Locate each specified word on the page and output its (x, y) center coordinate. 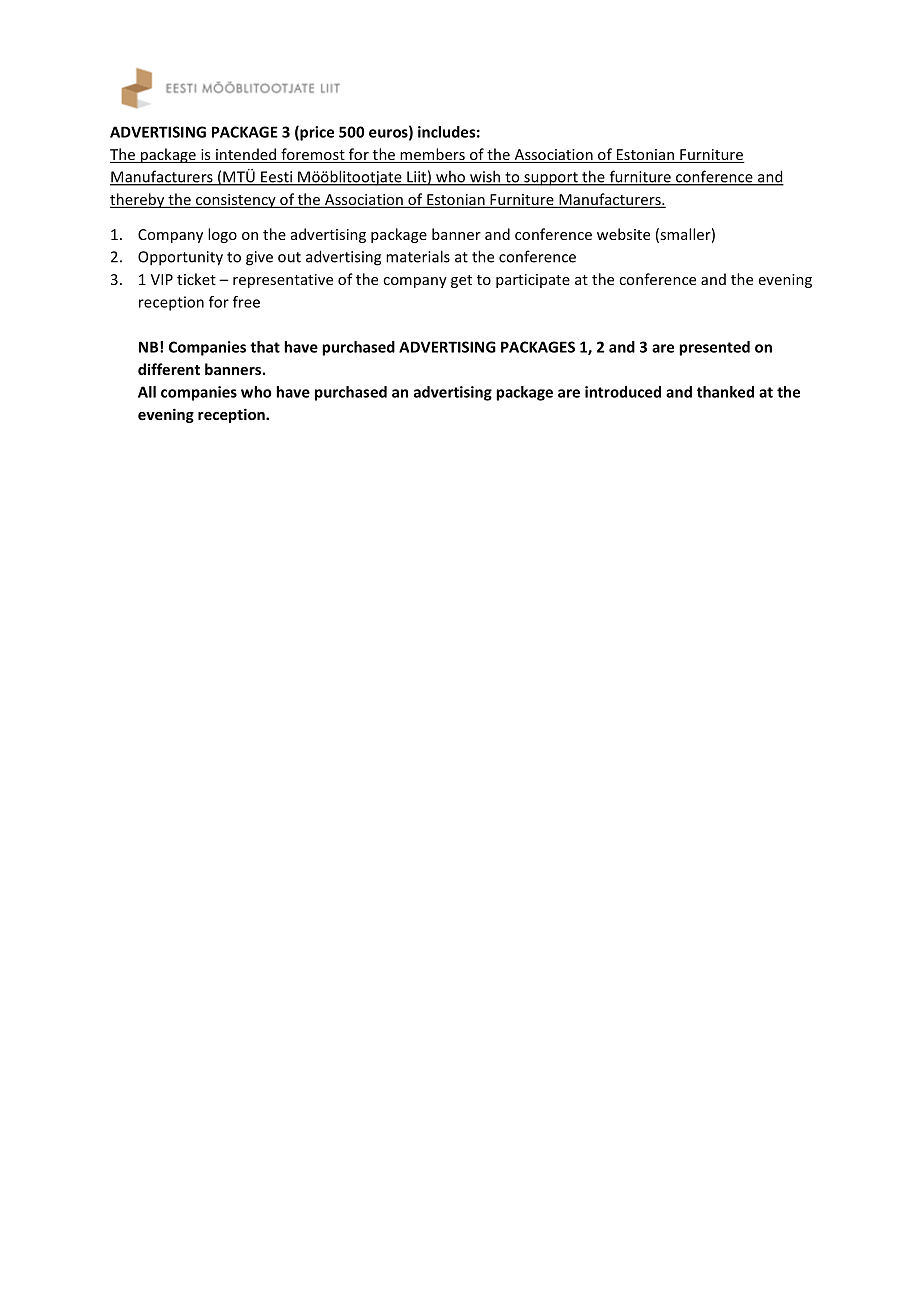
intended (246, 155)
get (461, 281)
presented (714, 348)
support (551, 179)
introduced (623, 392)
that (265, 347)
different (169, 369)
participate (533, 281)
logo (222, 235)
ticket (196, 279)
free (246, 302)
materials (418, 256)
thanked (725, 392)
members (432, 155)
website (623, 234)
